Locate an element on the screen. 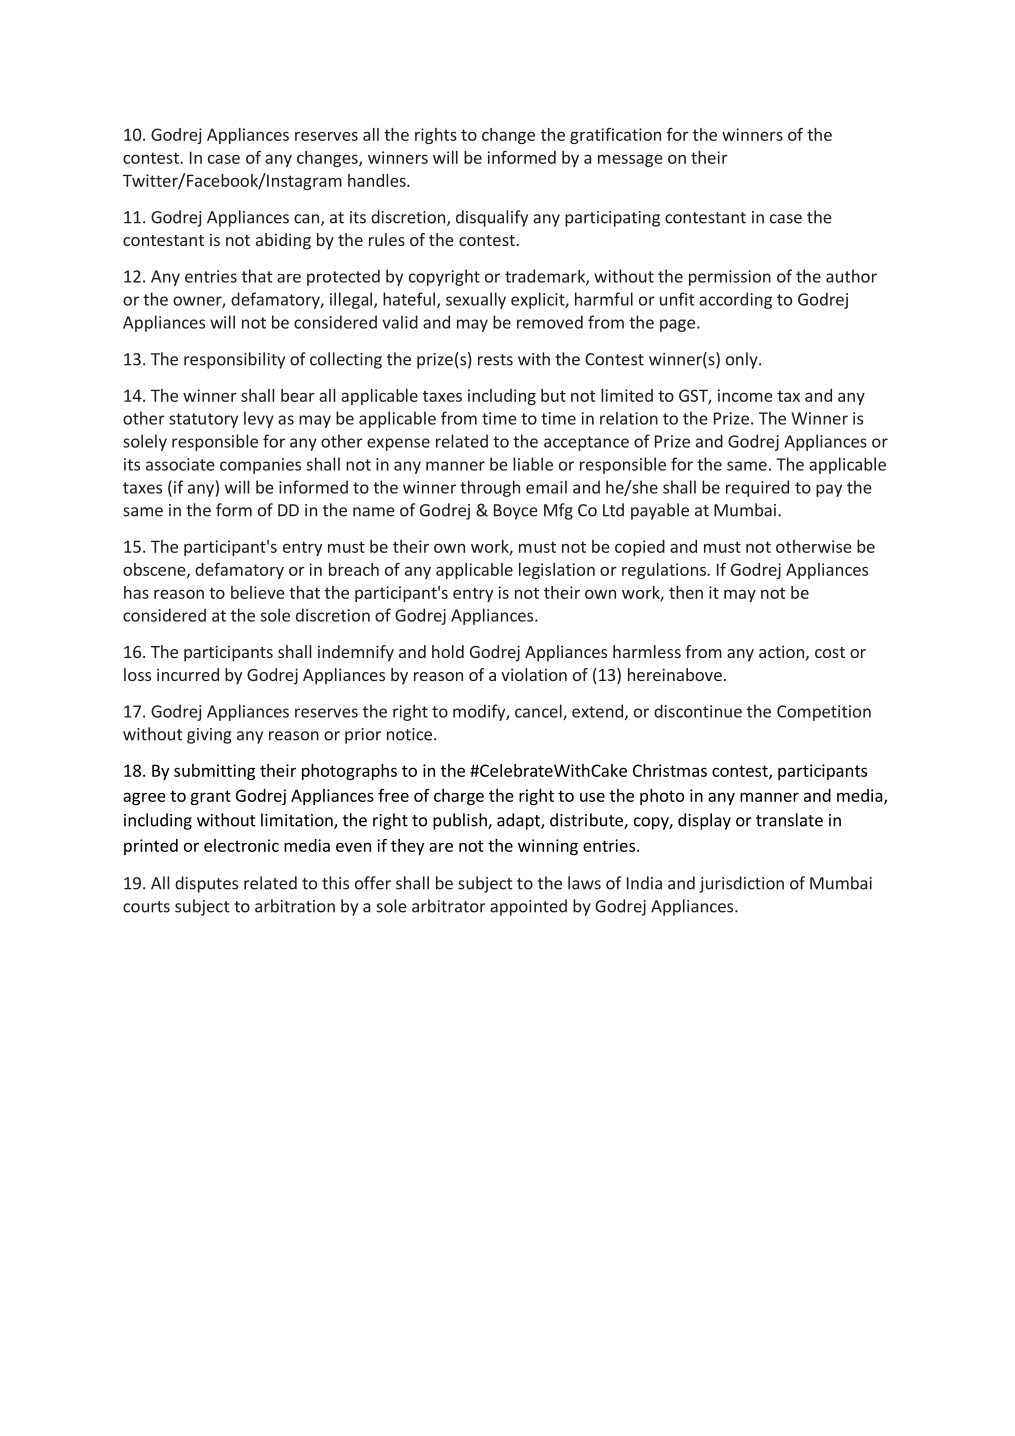 The width and height of the screenshot is (1015, 1436). jurisdiction is located at coordinates (741, 884).
